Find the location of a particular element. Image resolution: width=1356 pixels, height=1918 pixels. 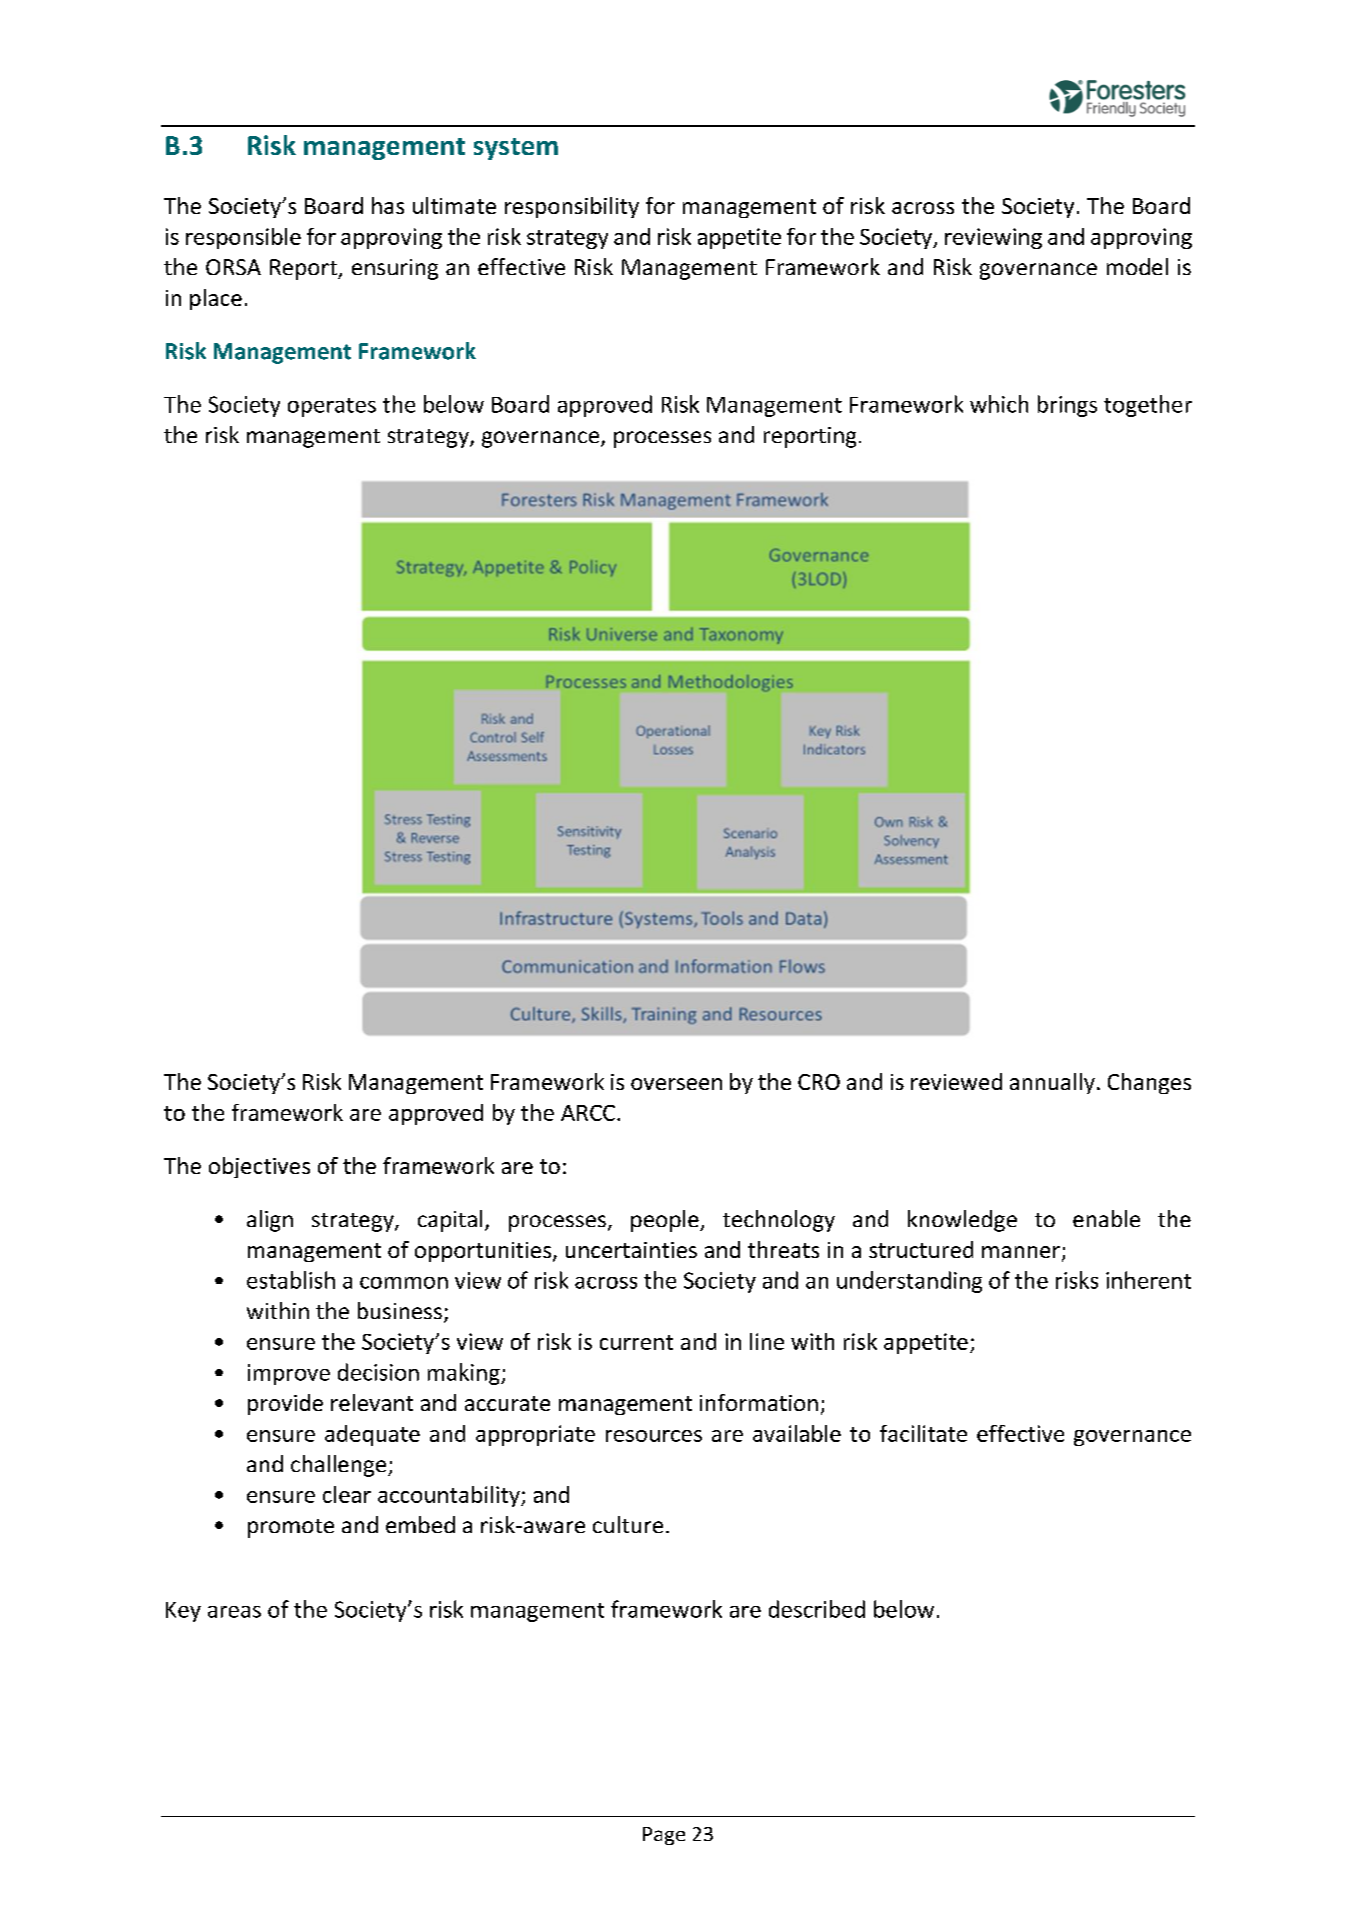

manner is located at coordinates (1021, 1252).
